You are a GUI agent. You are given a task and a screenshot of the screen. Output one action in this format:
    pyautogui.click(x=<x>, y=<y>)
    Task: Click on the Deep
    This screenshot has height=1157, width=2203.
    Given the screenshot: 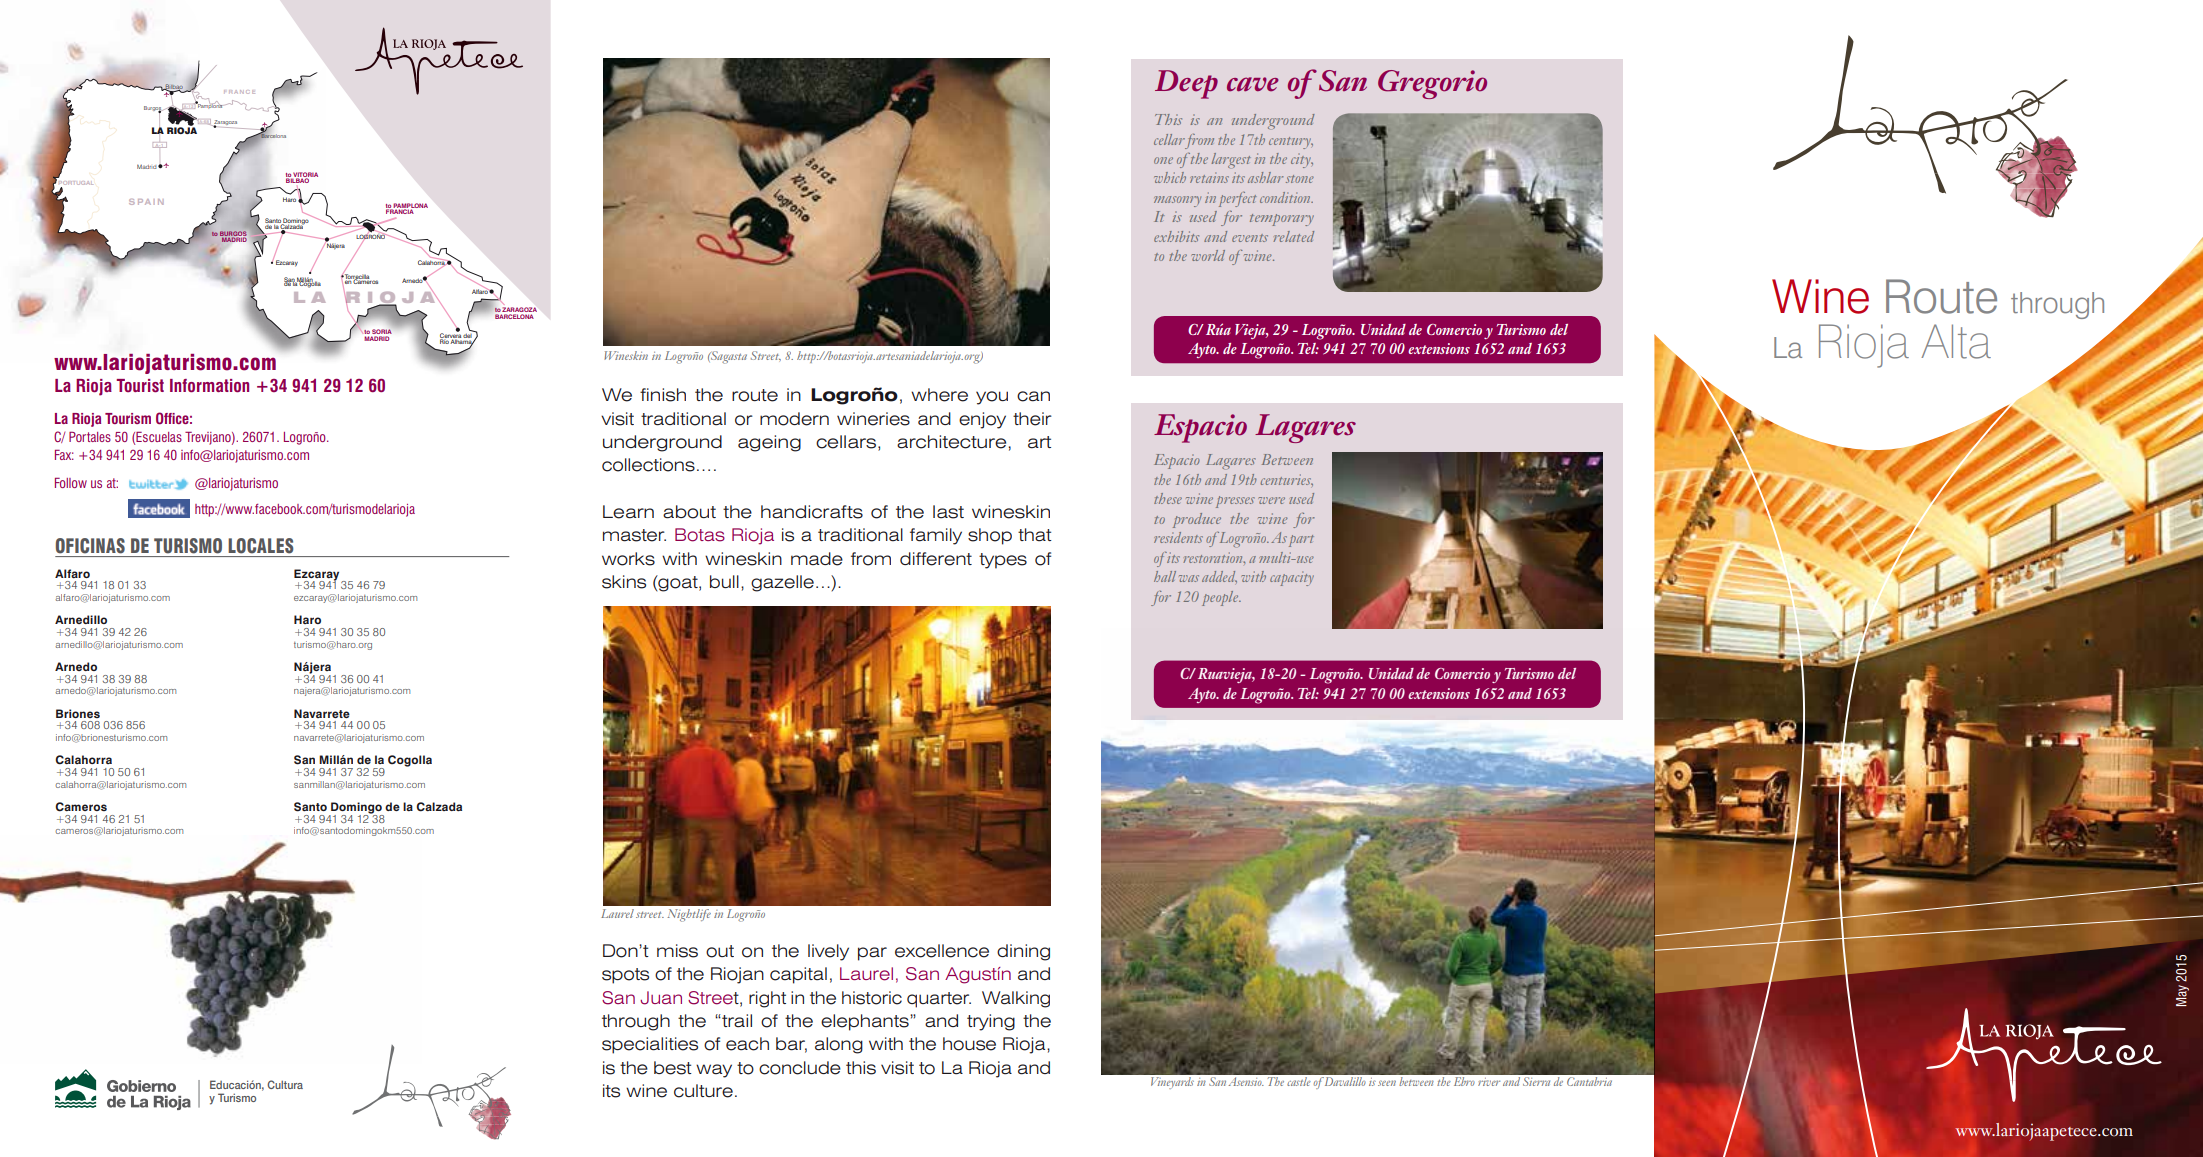 What is the action you would take?
    pyautogui.click(x=1186, y=84)
